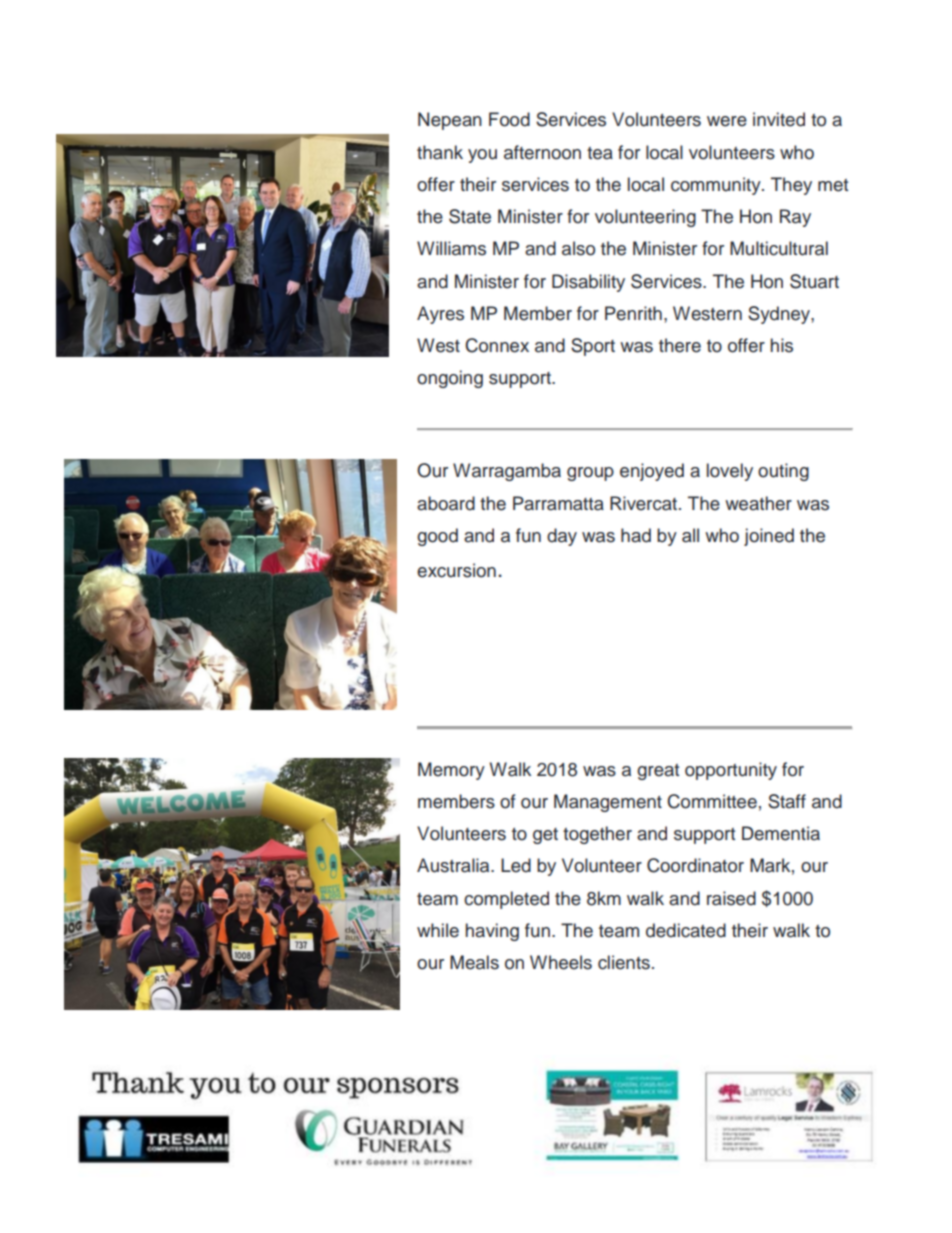  I want to click on good, so click(437, 537).
